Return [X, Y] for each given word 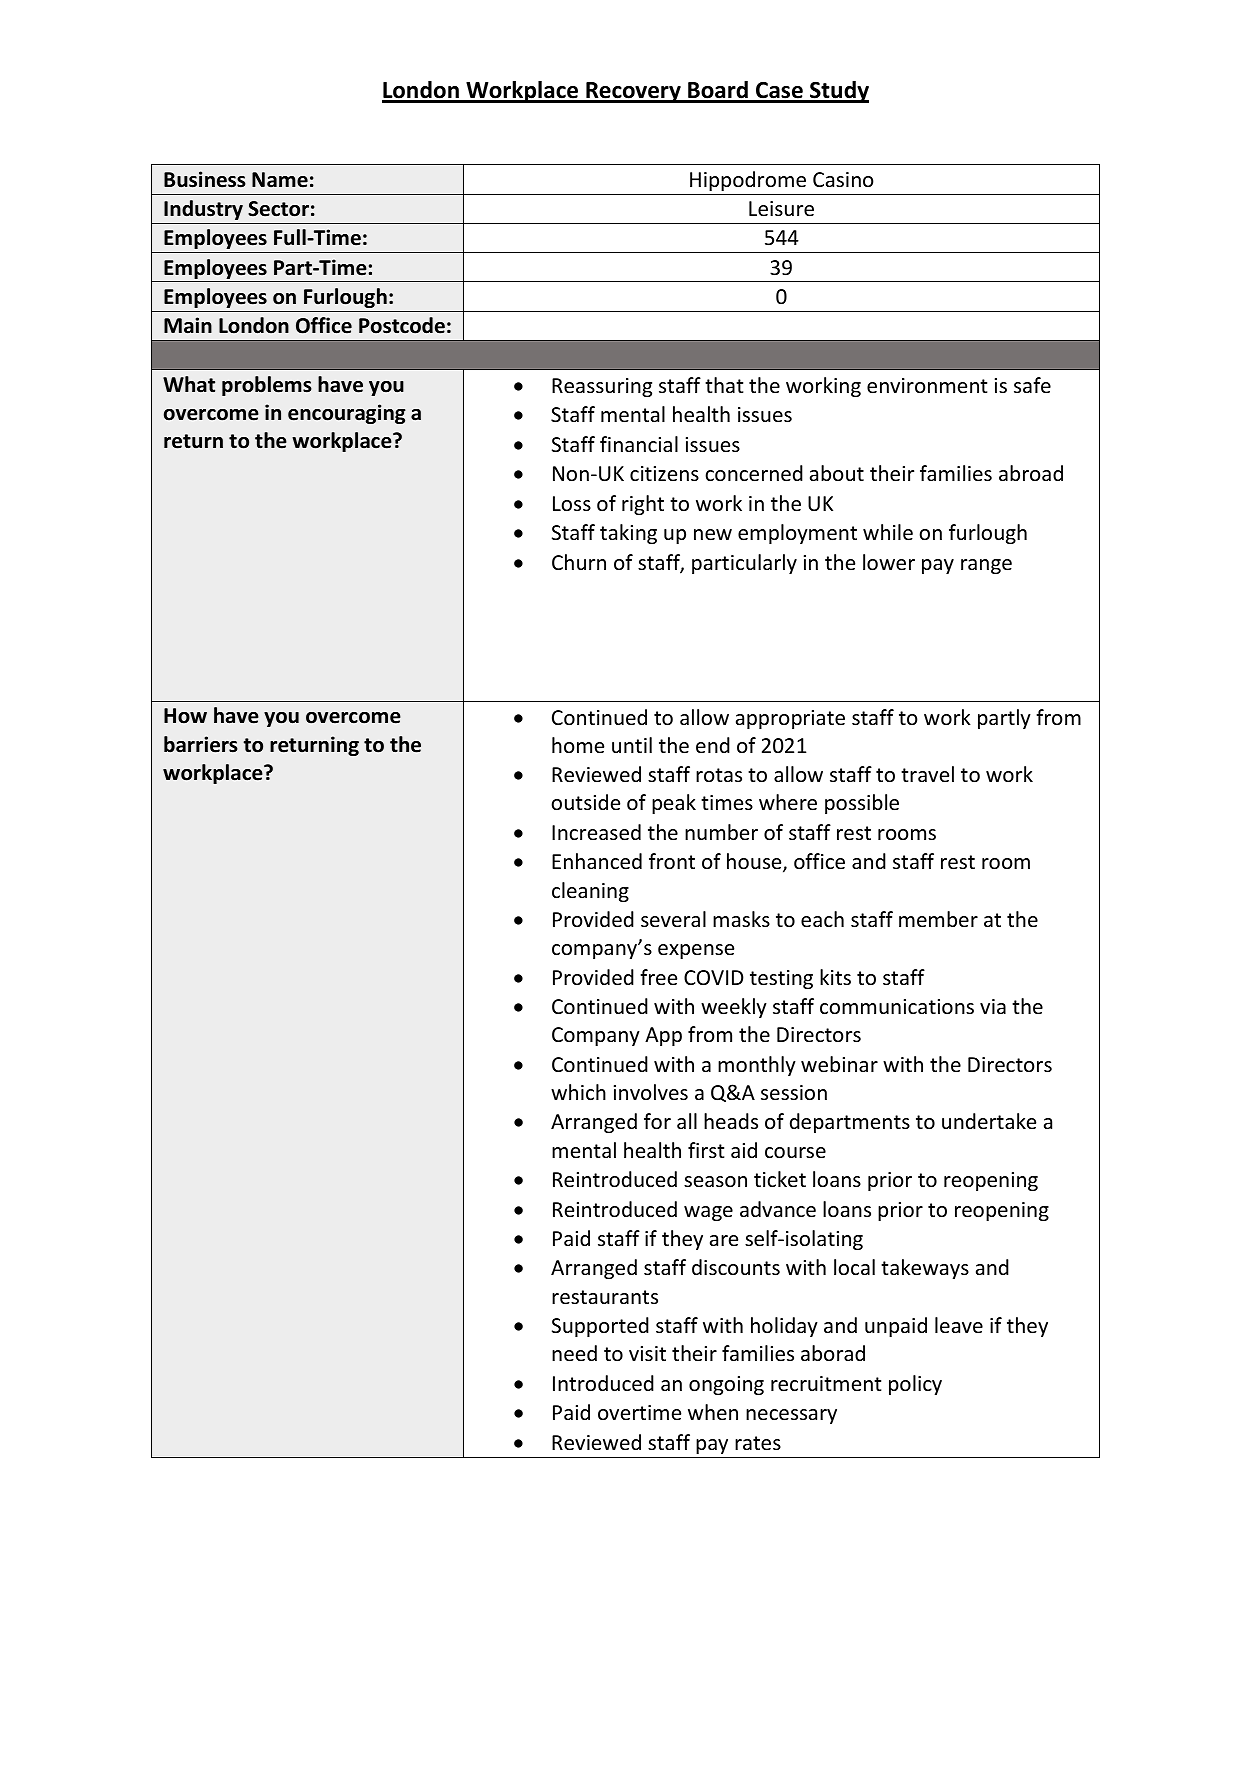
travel [927, 774]
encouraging [347, 414]
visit [647, 1354]
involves [651, 1092]
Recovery [633, 92]
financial [639, 444]
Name [280, 180]
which [578, 1092]
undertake [989, 1121]
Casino [843, 179]
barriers [201, 744]
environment [927, 386]
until [632, 745]
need [574, 1353]
